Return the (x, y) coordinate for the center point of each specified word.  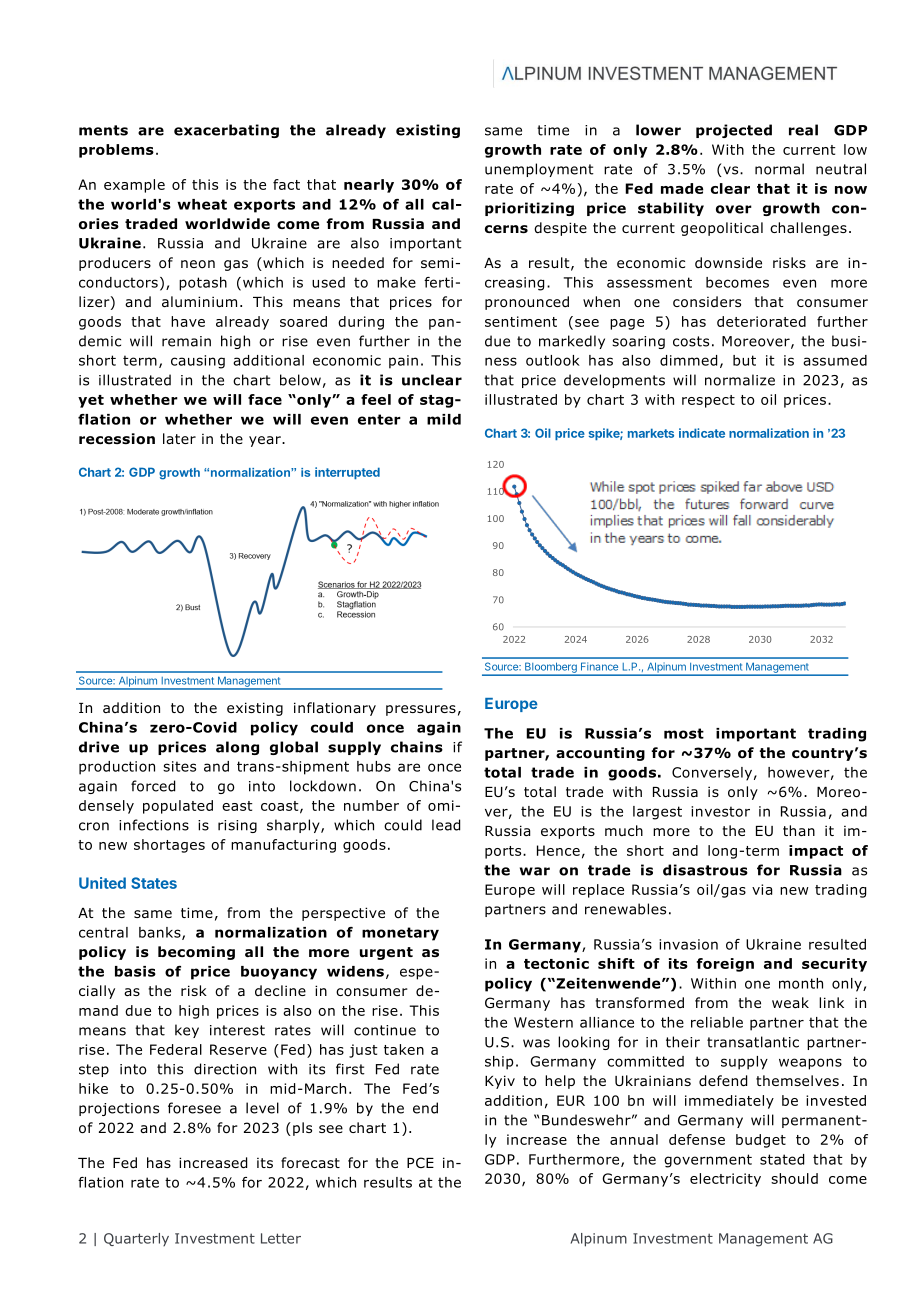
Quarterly (136, 1239)
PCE (420, 1162)
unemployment (539, 170)
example (134, 186)
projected (734, 131)
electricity (725, 1180)
